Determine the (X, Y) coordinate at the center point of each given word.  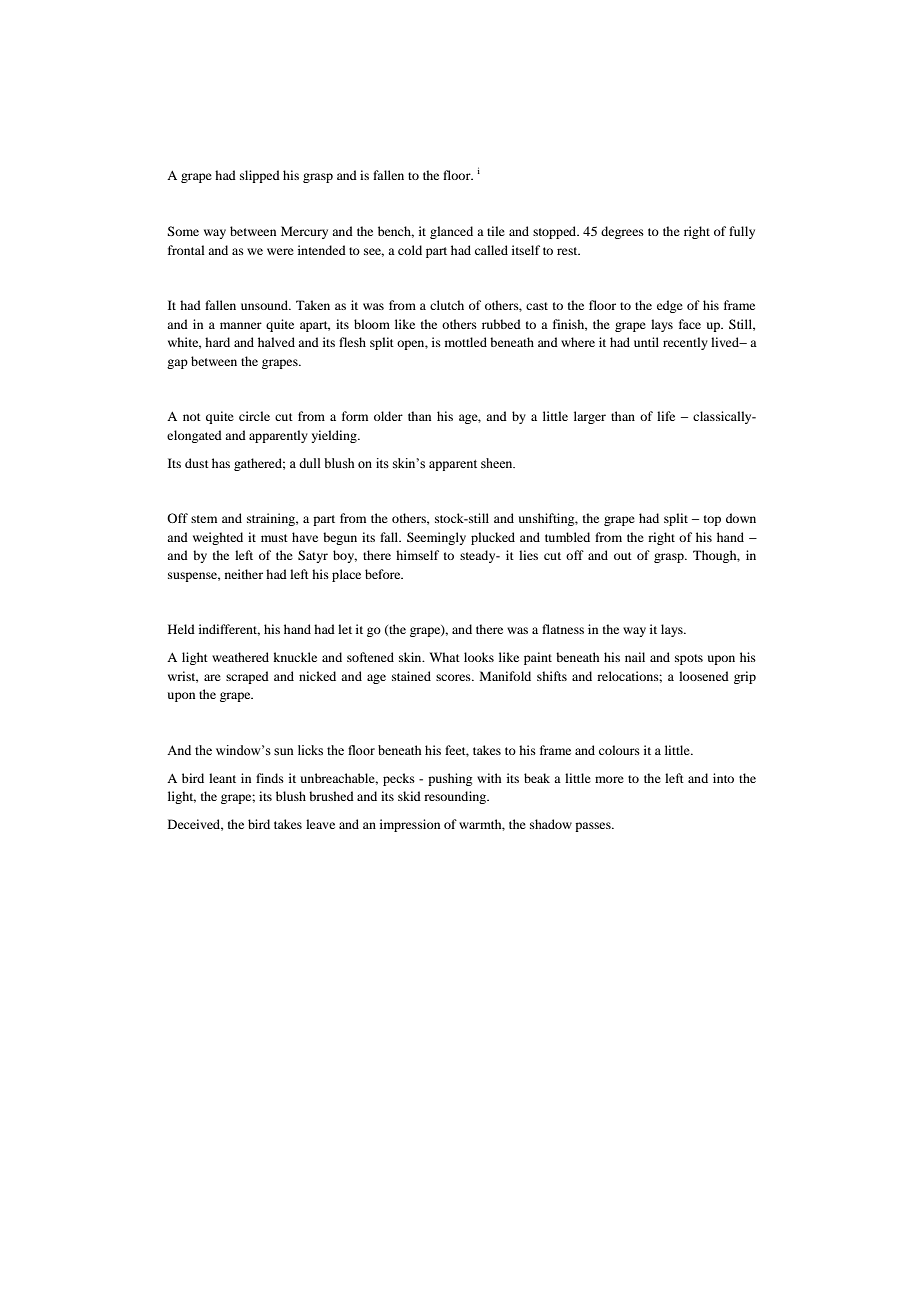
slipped (260, 176)
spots (689, 659)
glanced (451, 232)
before (384, 574)
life (666, 416)
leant (222, 778)
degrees (622, 232)
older (388, 416)
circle (254, 416)
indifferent (229, 630)
